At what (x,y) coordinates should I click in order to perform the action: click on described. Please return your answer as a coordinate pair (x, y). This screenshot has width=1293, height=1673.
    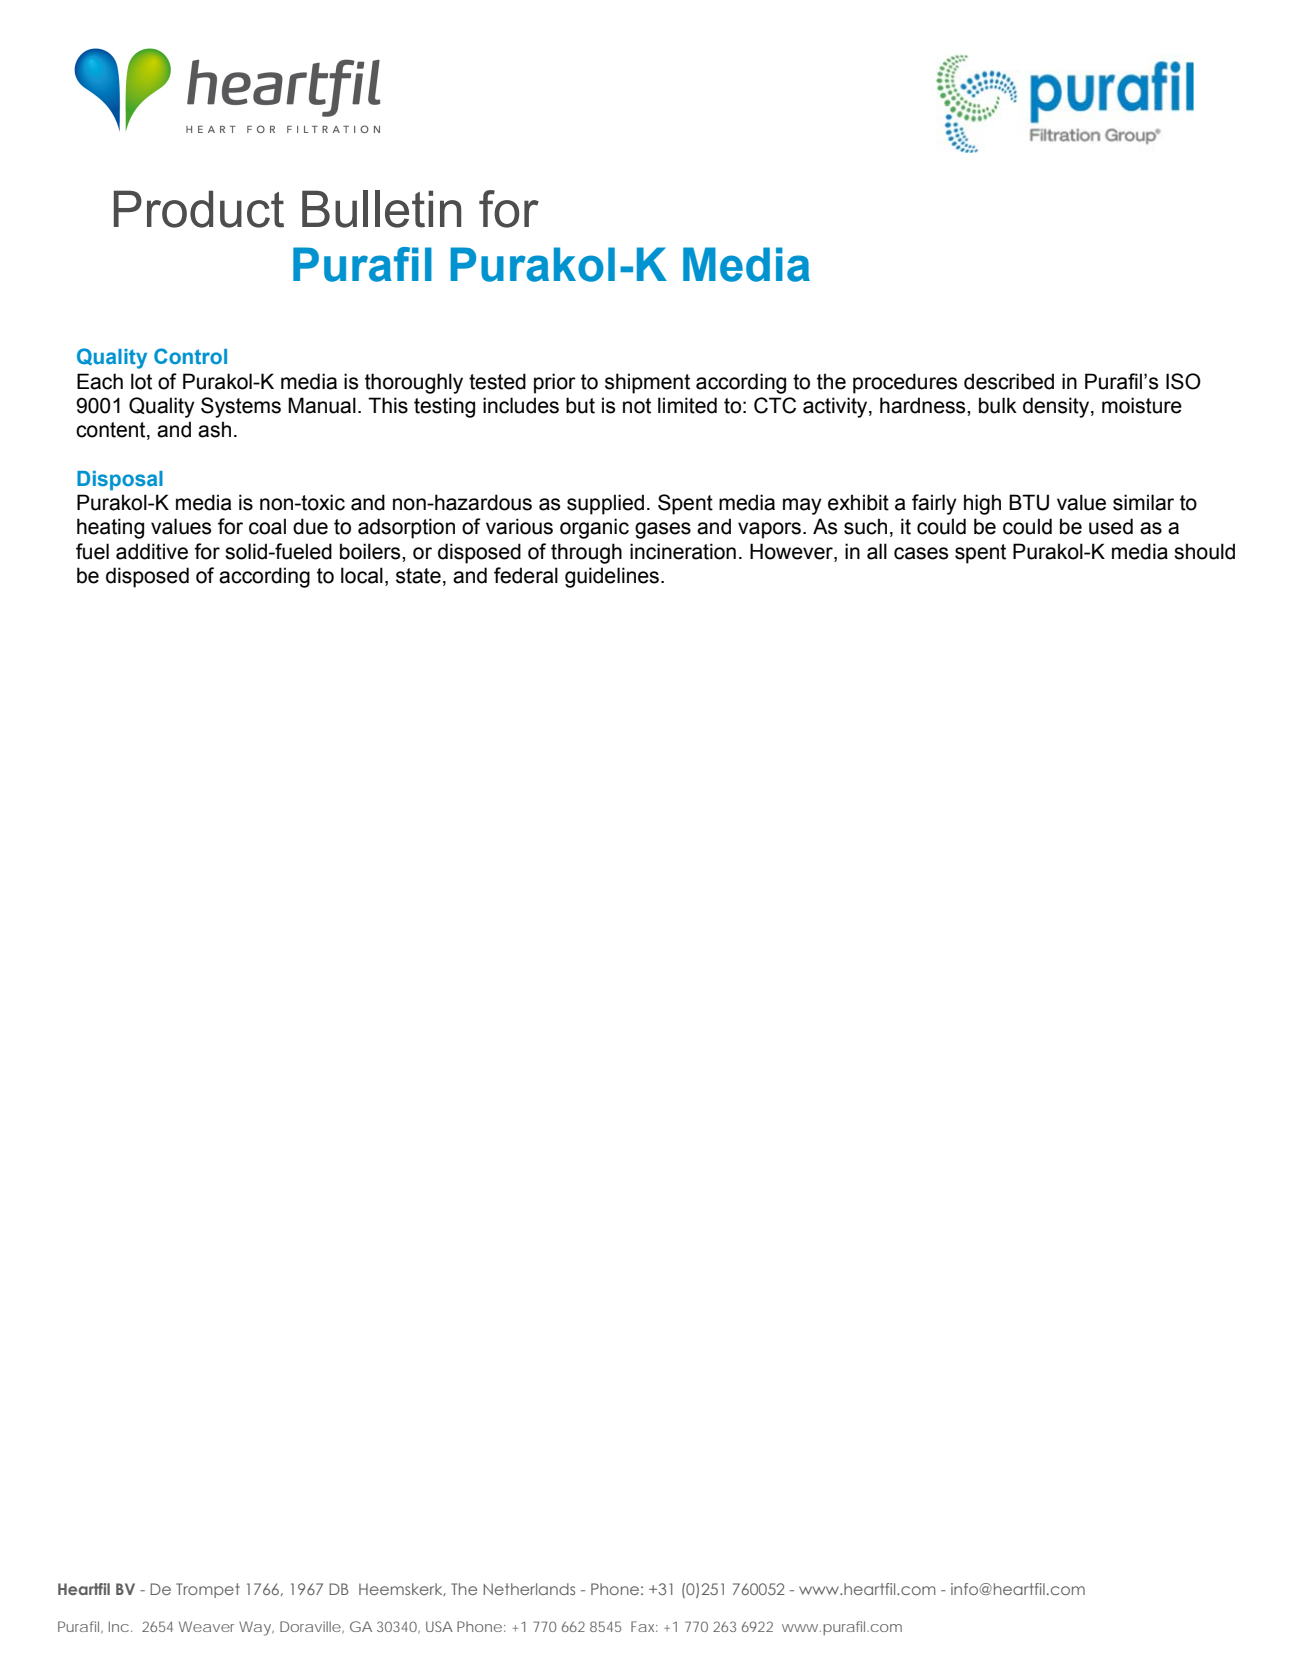
    Looking at the image, I should click on (1009, 381).
